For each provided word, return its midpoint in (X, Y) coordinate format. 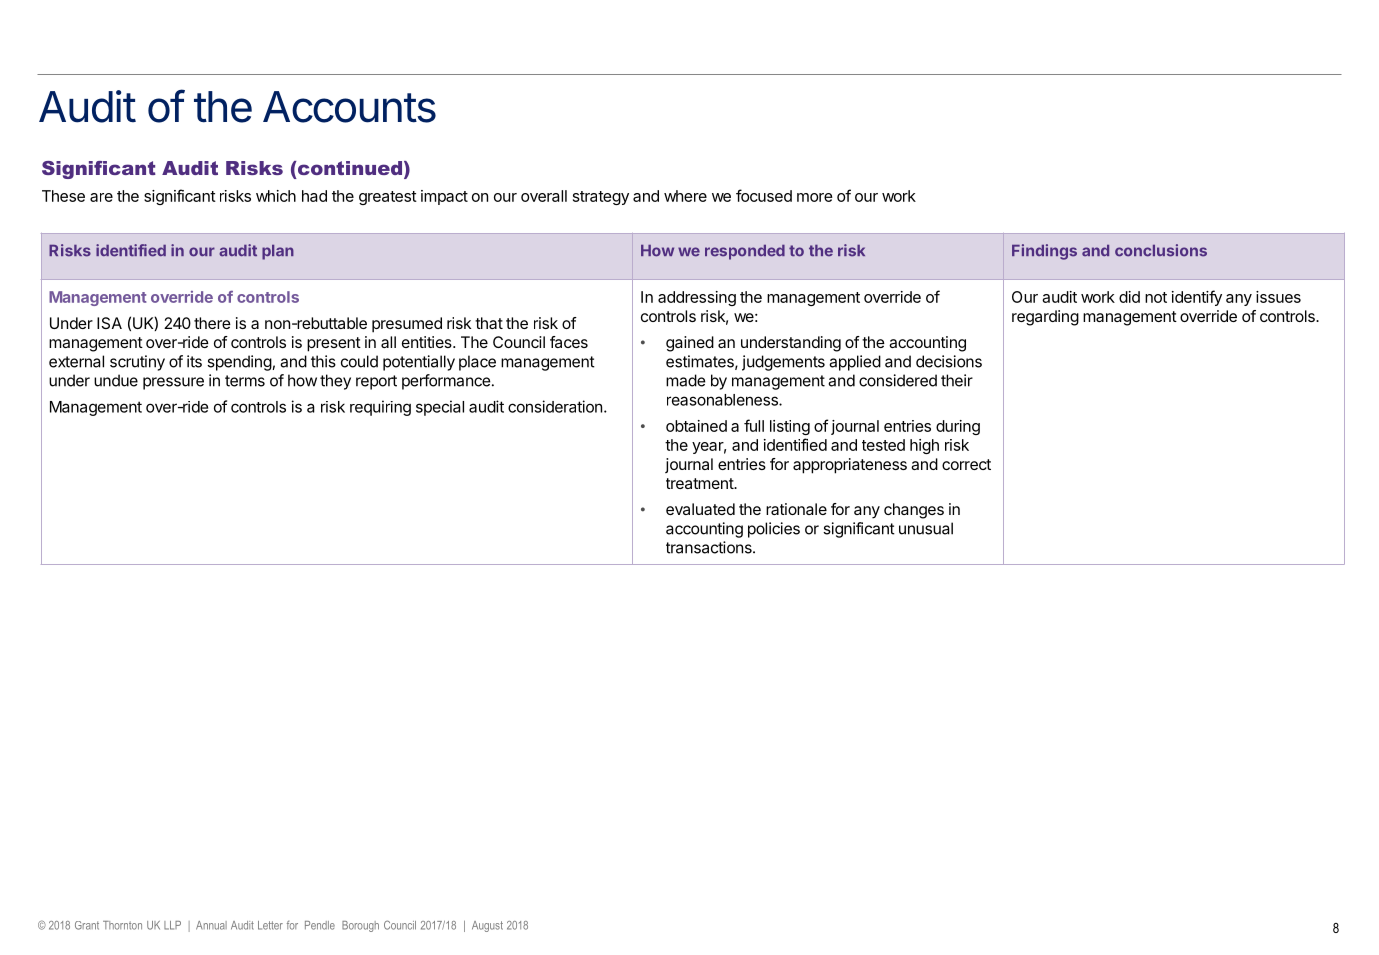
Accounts (349, 107)
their (957, 380)
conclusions (1161, 250)
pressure (173, 383)
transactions (710, 547)
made (686, 380)
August (487, 926)
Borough (360, 926)
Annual (211, 925)
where (685, 196)
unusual (926, 528)
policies (774, 530)
